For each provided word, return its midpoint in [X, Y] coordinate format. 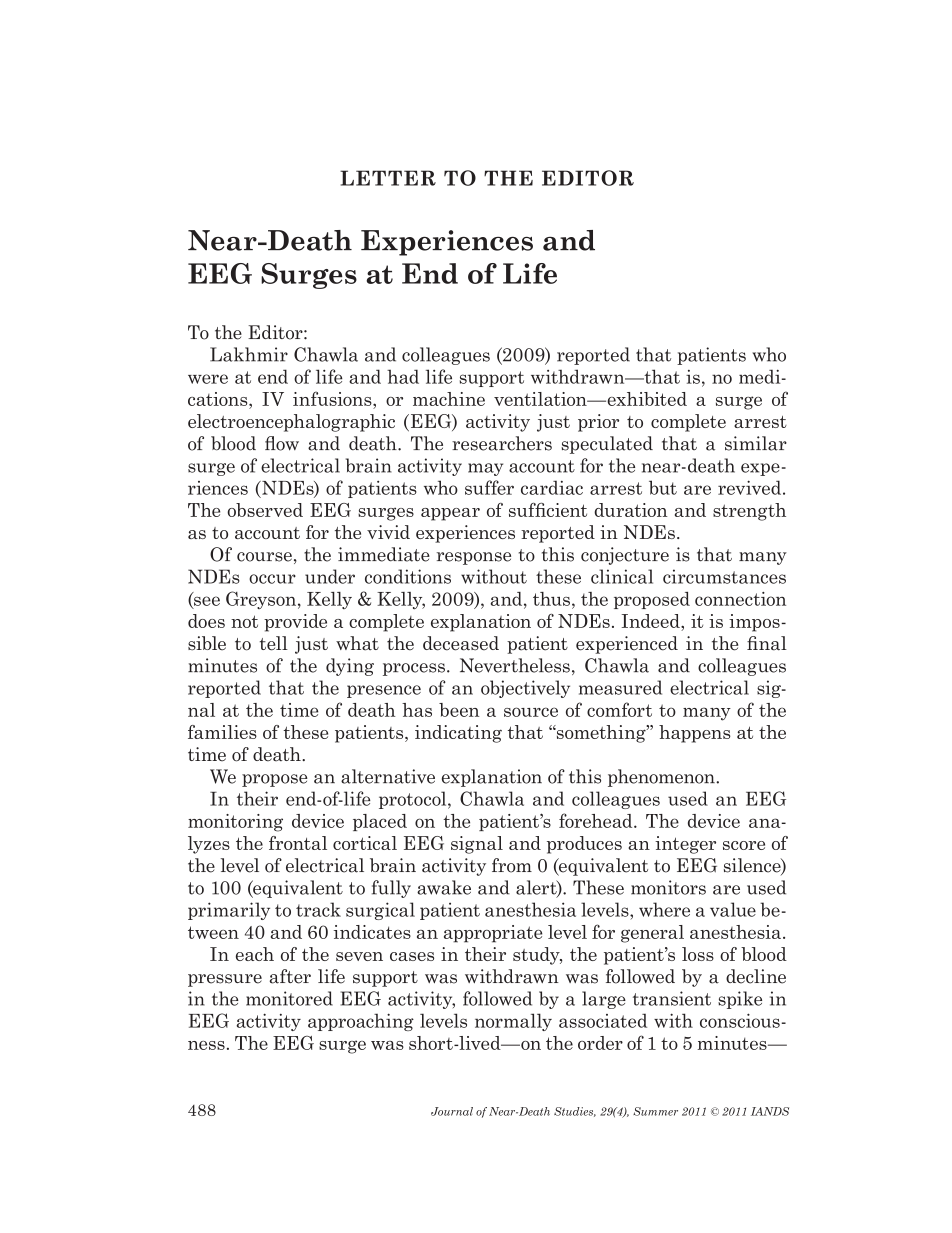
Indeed [652, 621]
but [663, 487]
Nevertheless [515, 665]
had [403, 376]
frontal [298, 843]
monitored [289, 998]
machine [449, 399]
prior [598, 423]
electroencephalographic [291, 423]
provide [295, 623]
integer [685, 845]
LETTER [388, 178]
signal [477, 845]
